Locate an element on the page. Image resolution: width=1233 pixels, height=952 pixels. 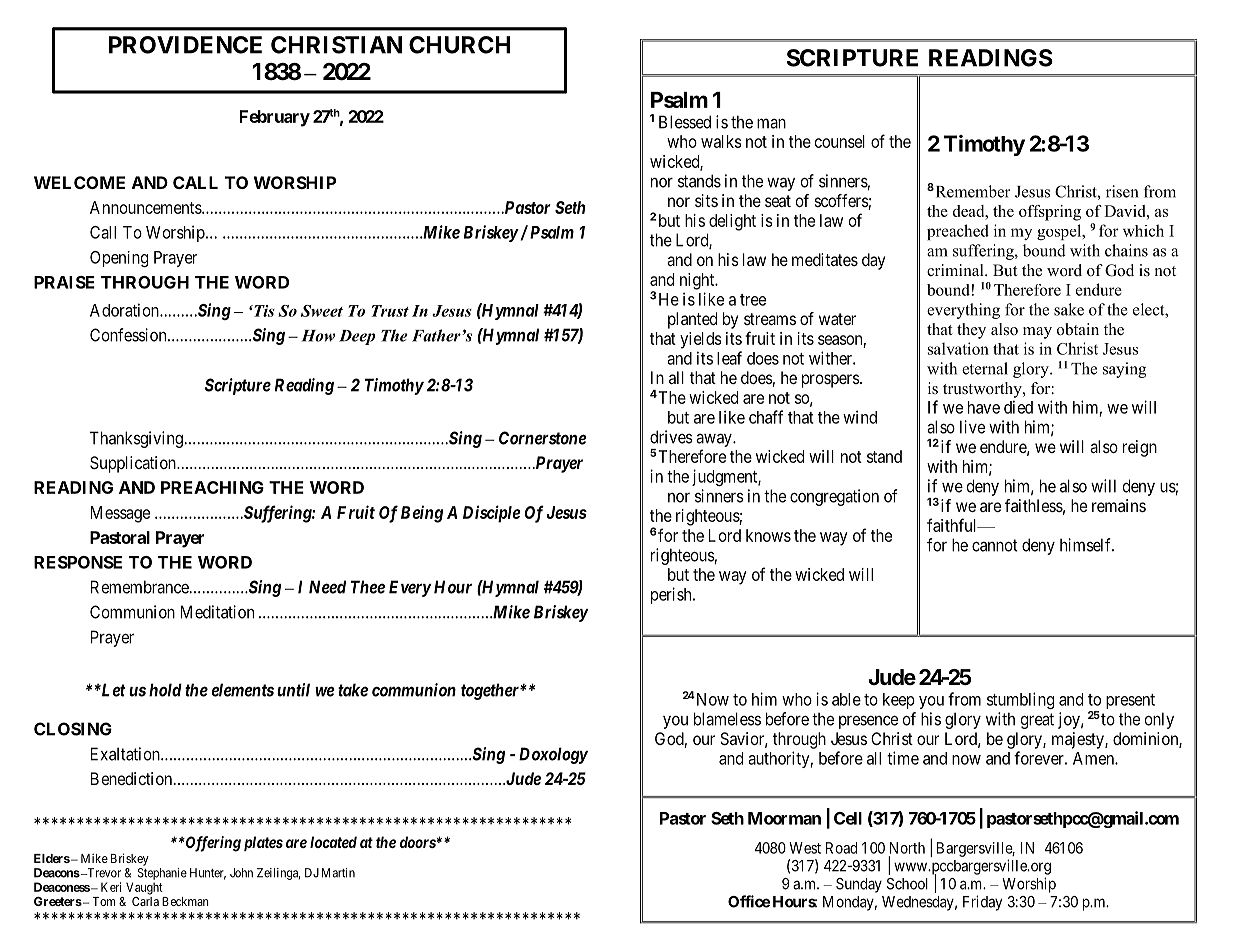
PROVIDENCE is located at coordinates (185, 45).
